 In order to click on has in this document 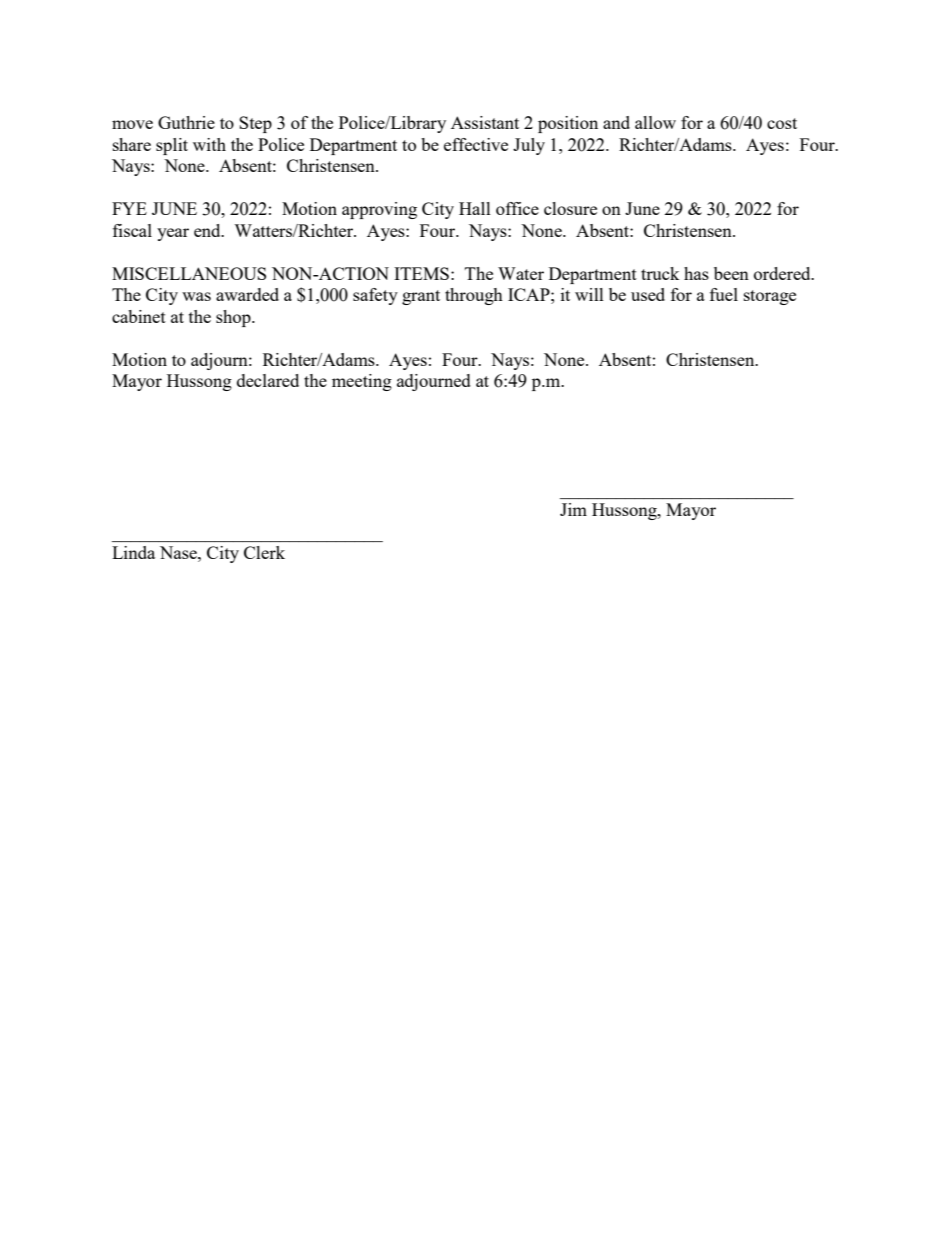, I will do `click(696, 273)`.
